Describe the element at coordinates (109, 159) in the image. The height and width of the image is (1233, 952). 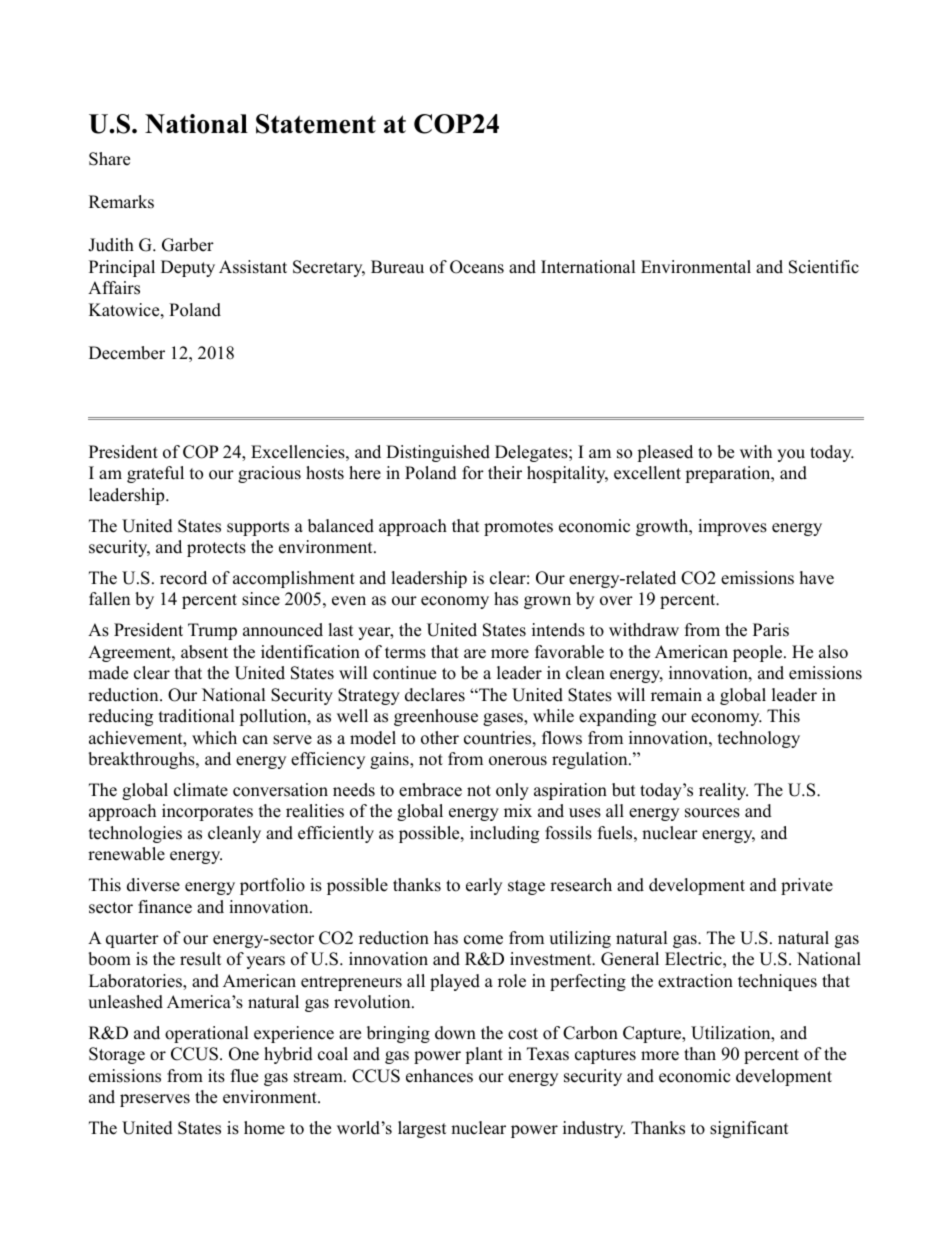
I see `Share` at that location.
